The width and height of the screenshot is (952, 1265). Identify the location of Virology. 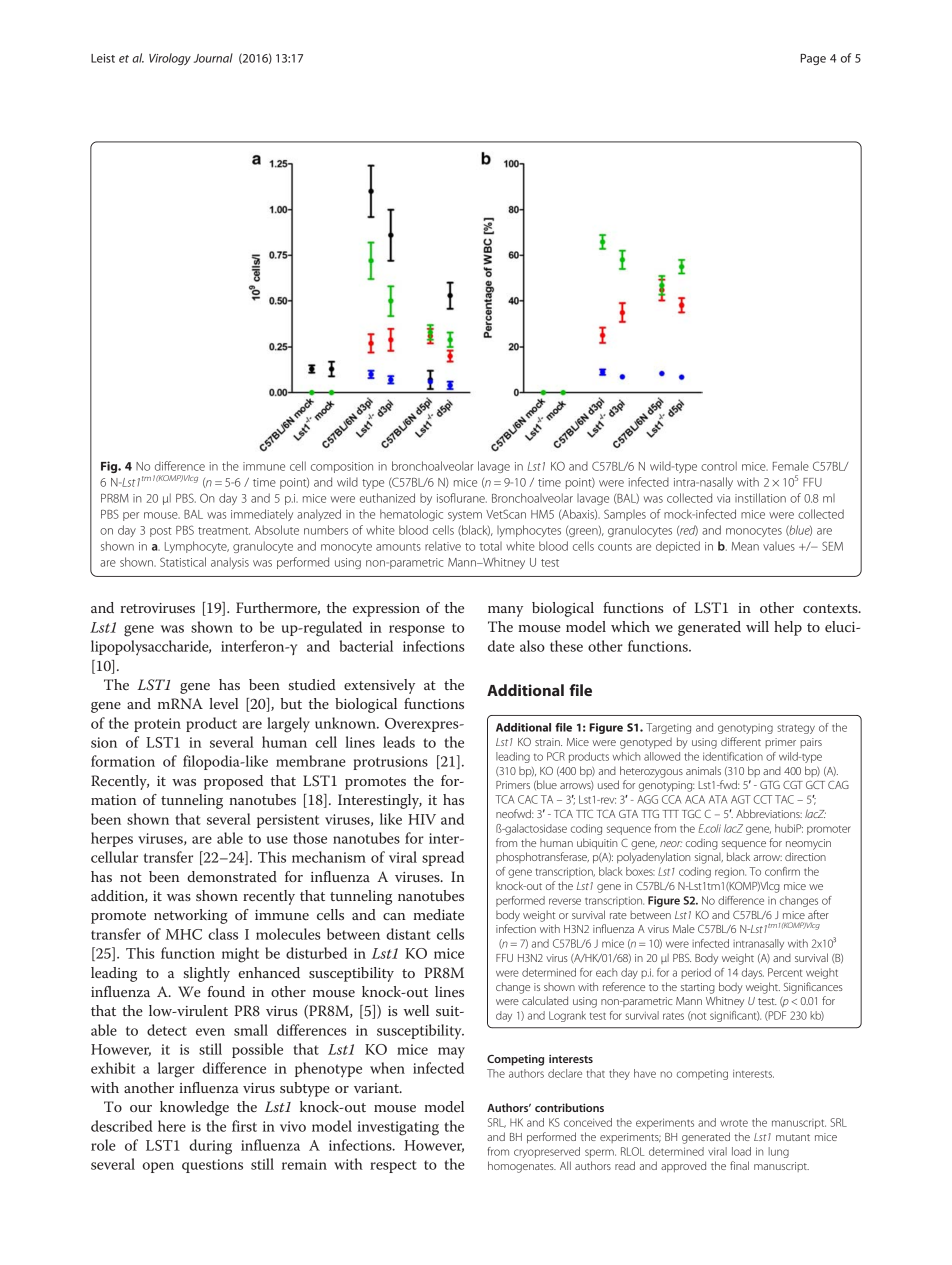
(170, 59).
